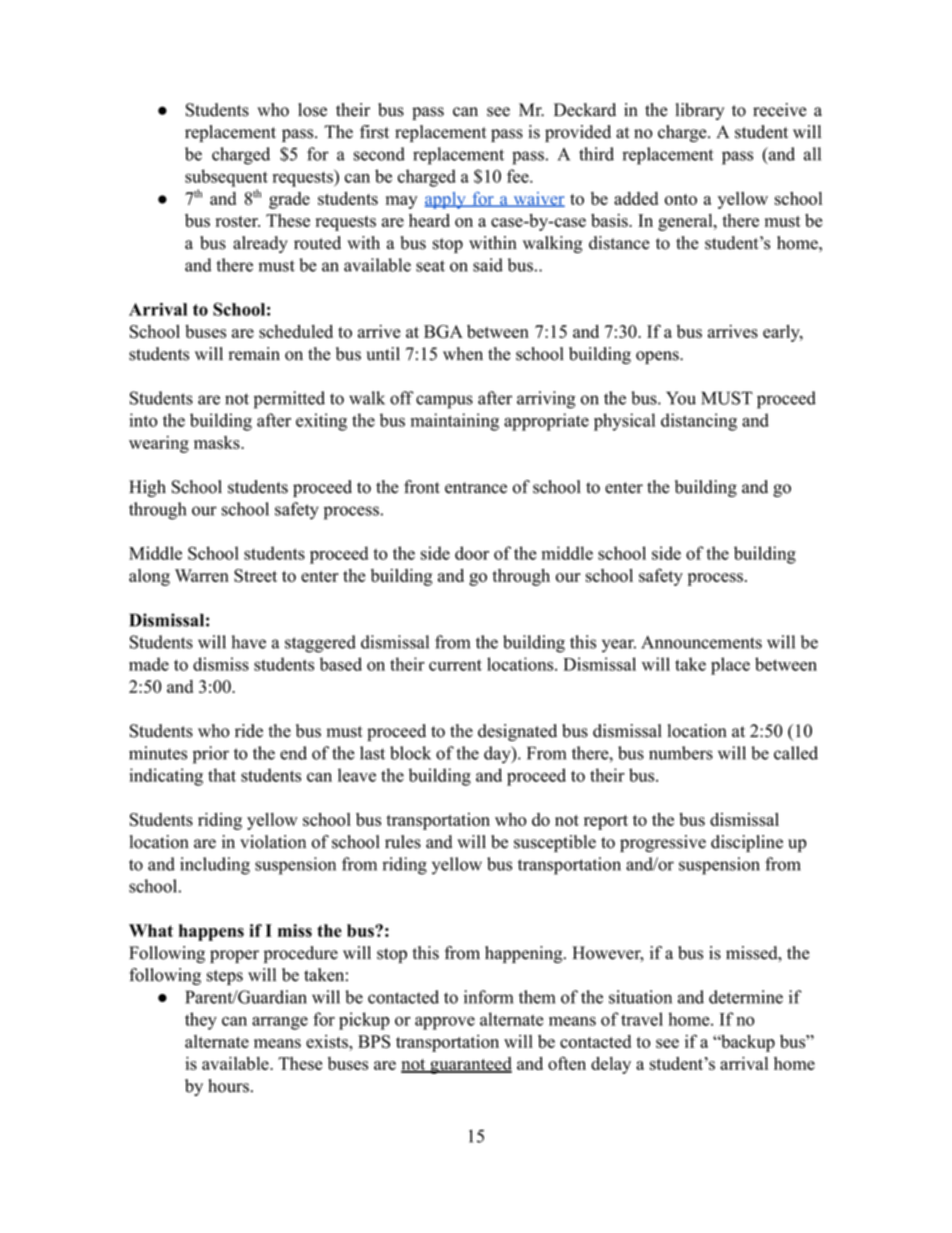  I want to click on hours, so click(228, 1086).
